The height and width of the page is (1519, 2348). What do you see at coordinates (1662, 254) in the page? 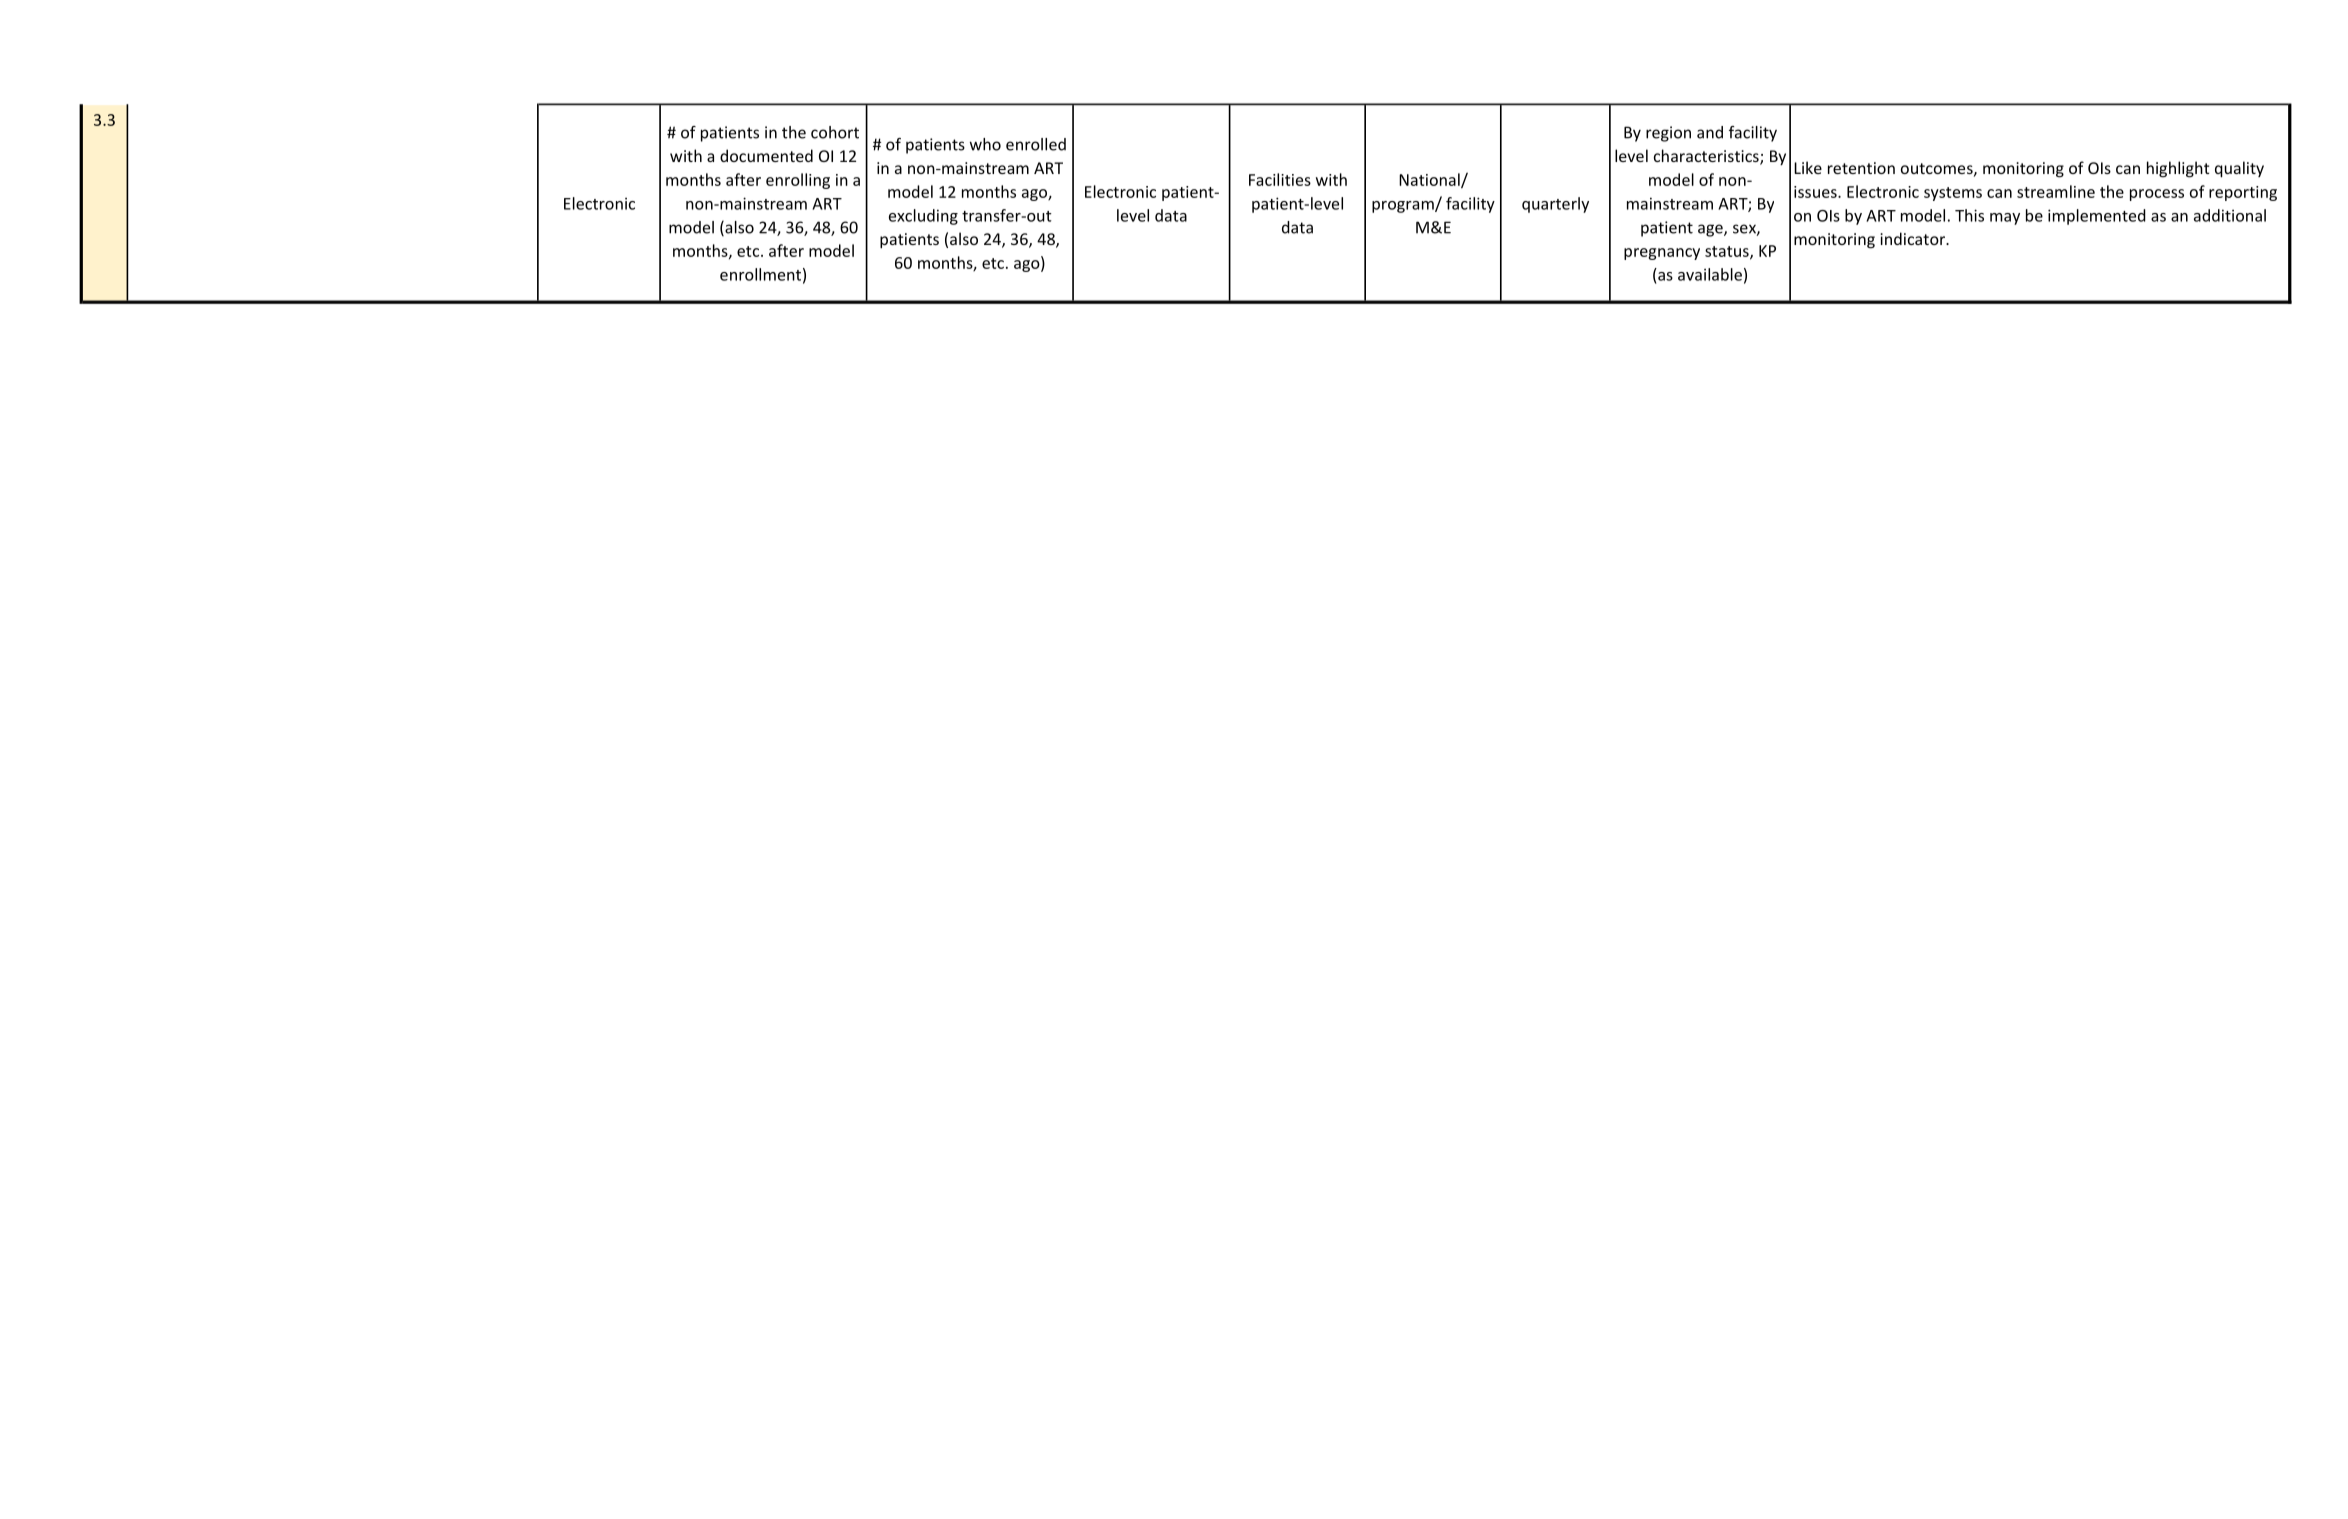
I see `pregnancy` at bounding box center [1662, 254].
